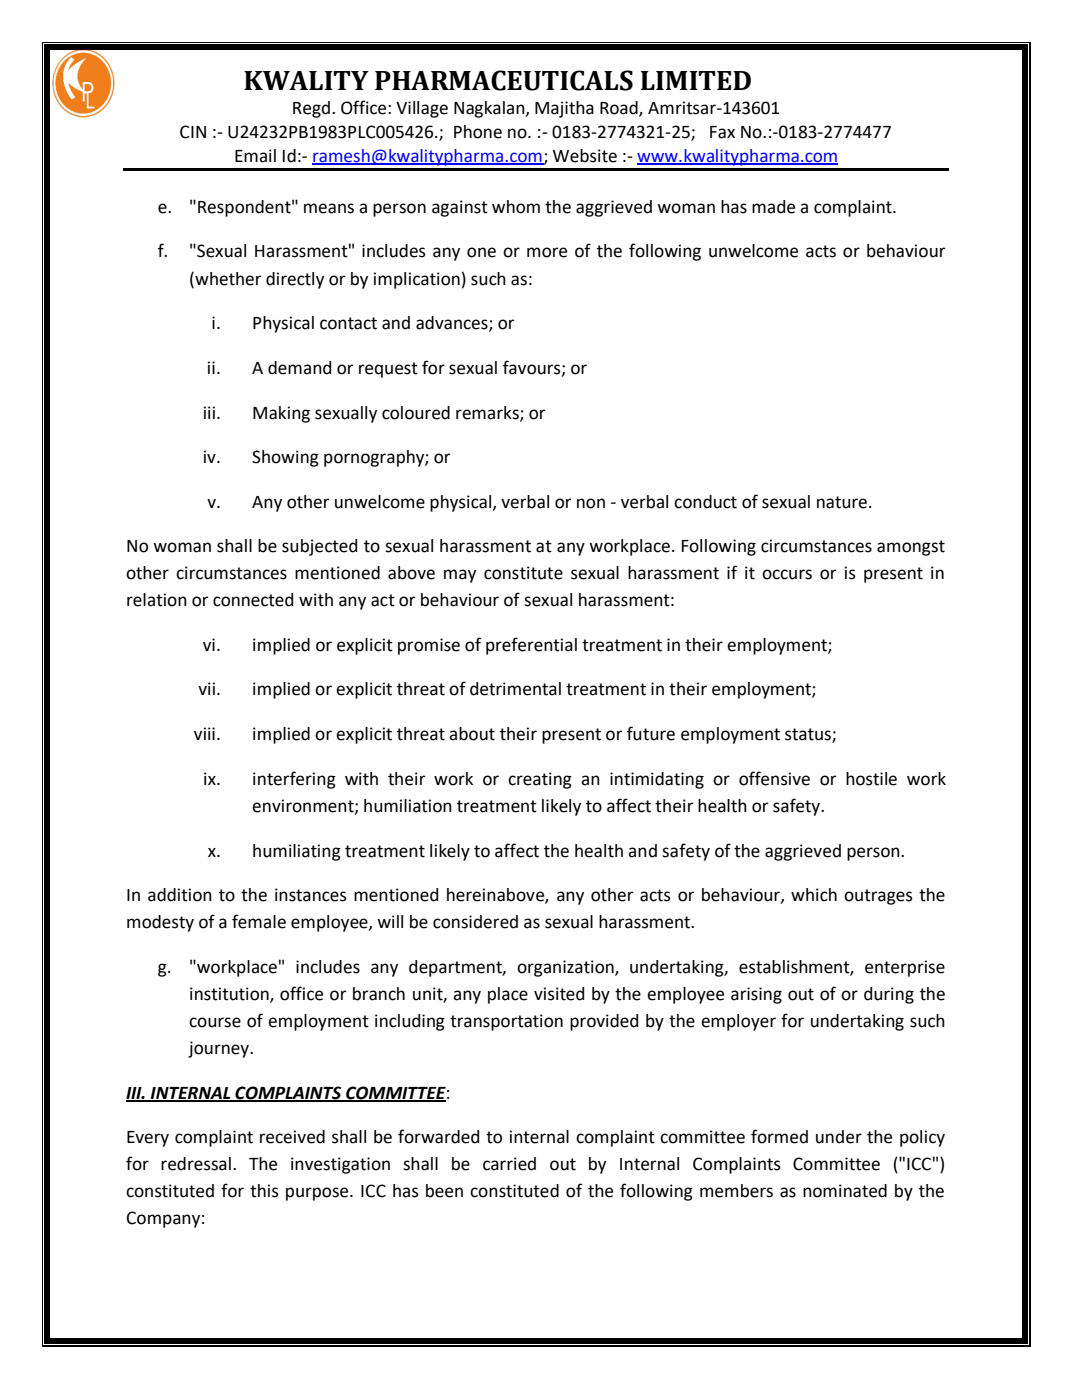 This document has width=1072, height=1388. I want to click on non, so click(591, 503).
